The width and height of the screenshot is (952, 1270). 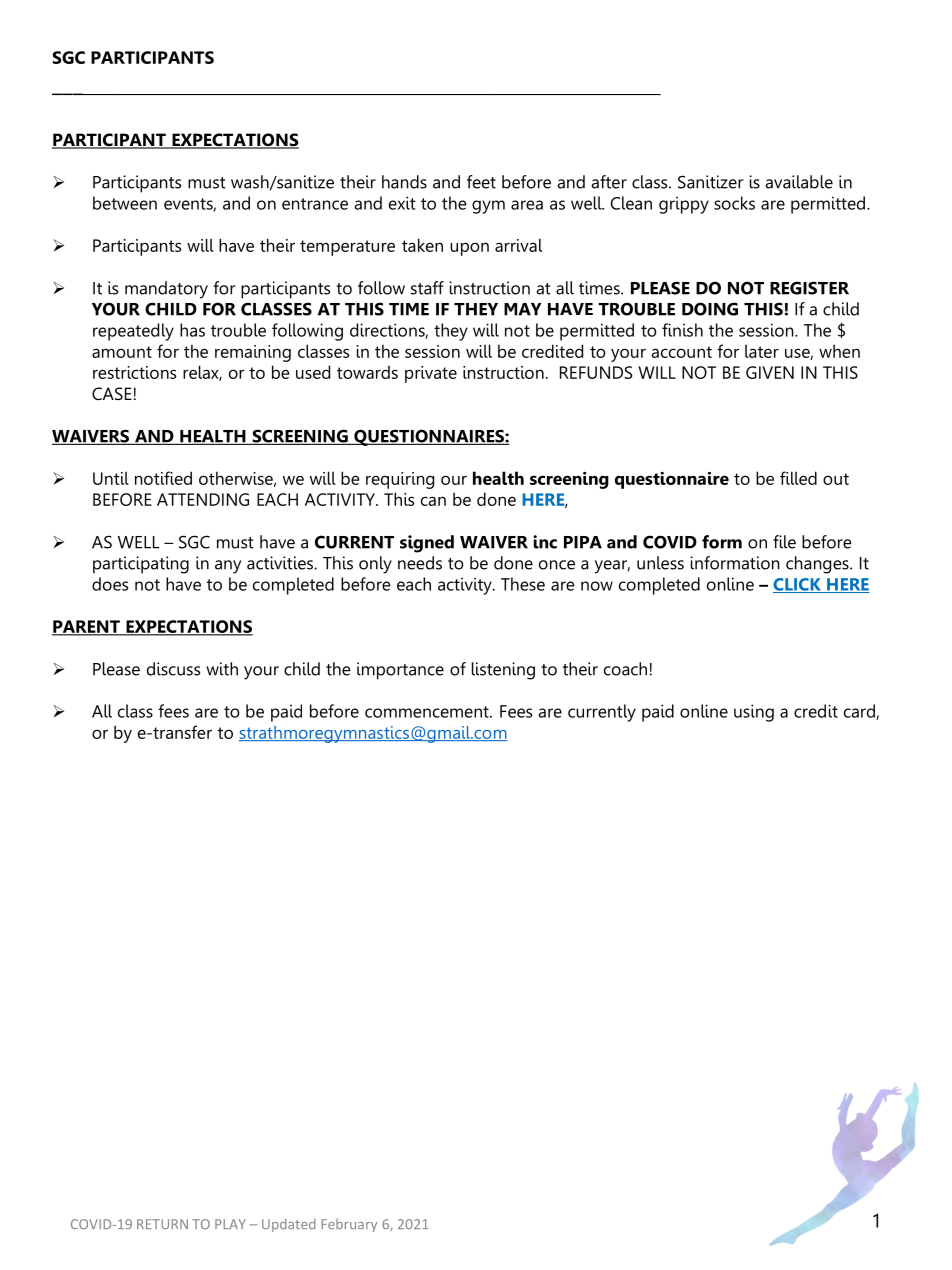 What do you see at coordinates (173, 669) in the screenshot?
I see `discuss` at bounding box center [173, 669].
